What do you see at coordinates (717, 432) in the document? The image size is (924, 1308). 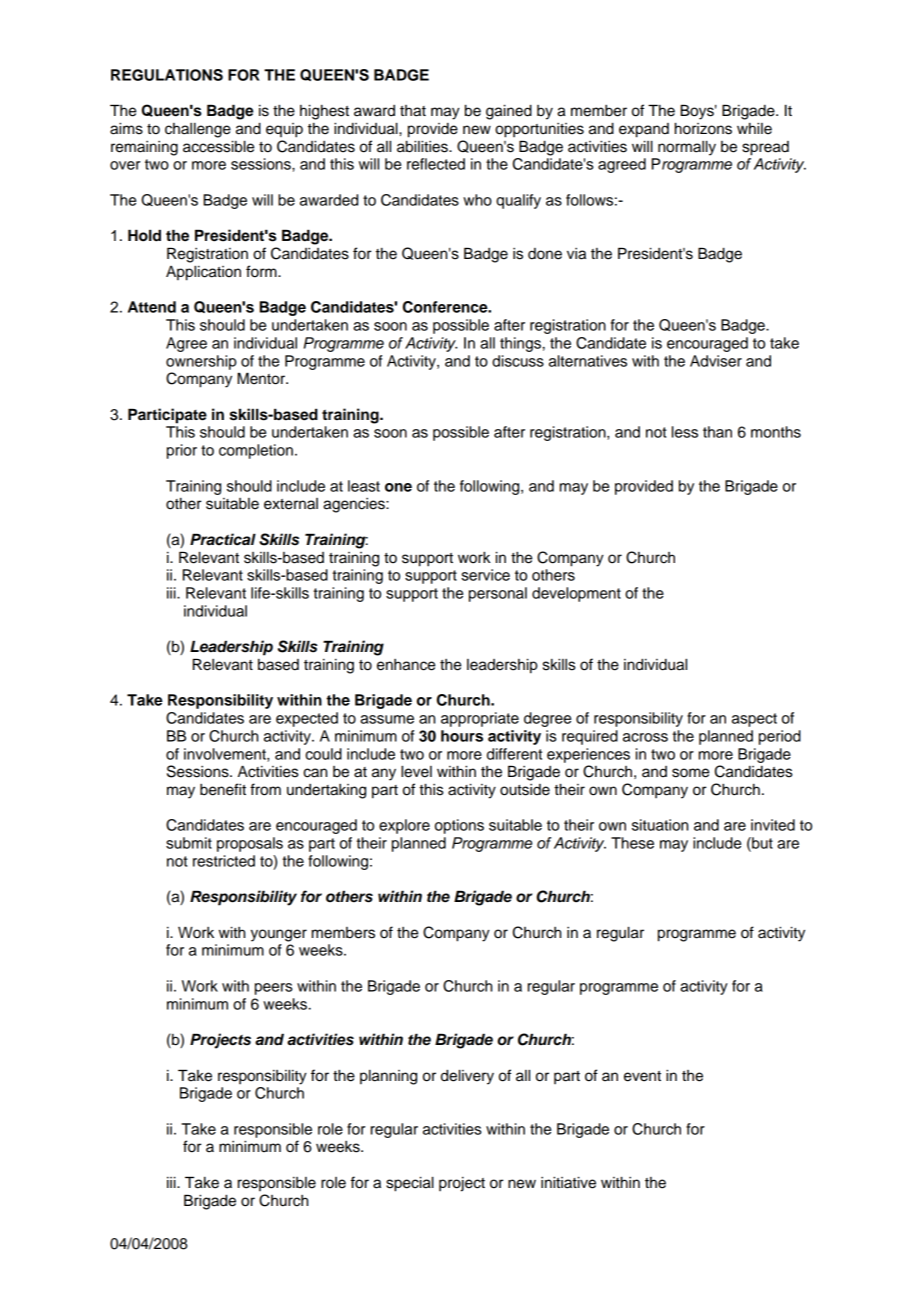 I see `than` at bounding box center [717, 432].
